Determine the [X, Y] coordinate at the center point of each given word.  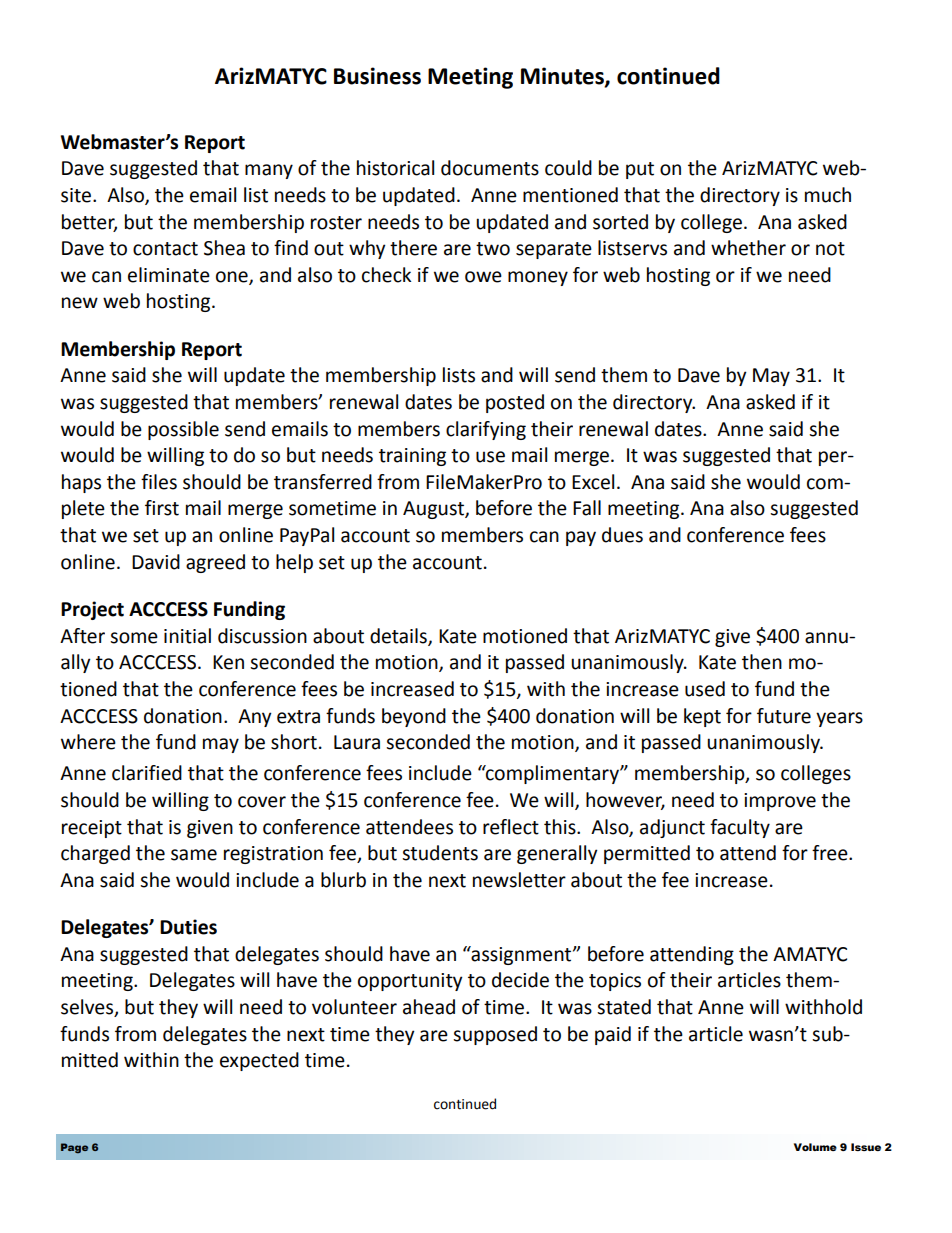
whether [748, 248]
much [828, 195]
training [412, 457]
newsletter [519, 880]
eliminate [169, 275]
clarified [147, 773]
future [784, 716]
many [269, 171]
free [831, 853]
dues [622, 535]
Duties [188, 927]
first [162, 508]
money [538, 278]
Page [74, 1148]
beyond [414, 717]
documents [490, 168]
